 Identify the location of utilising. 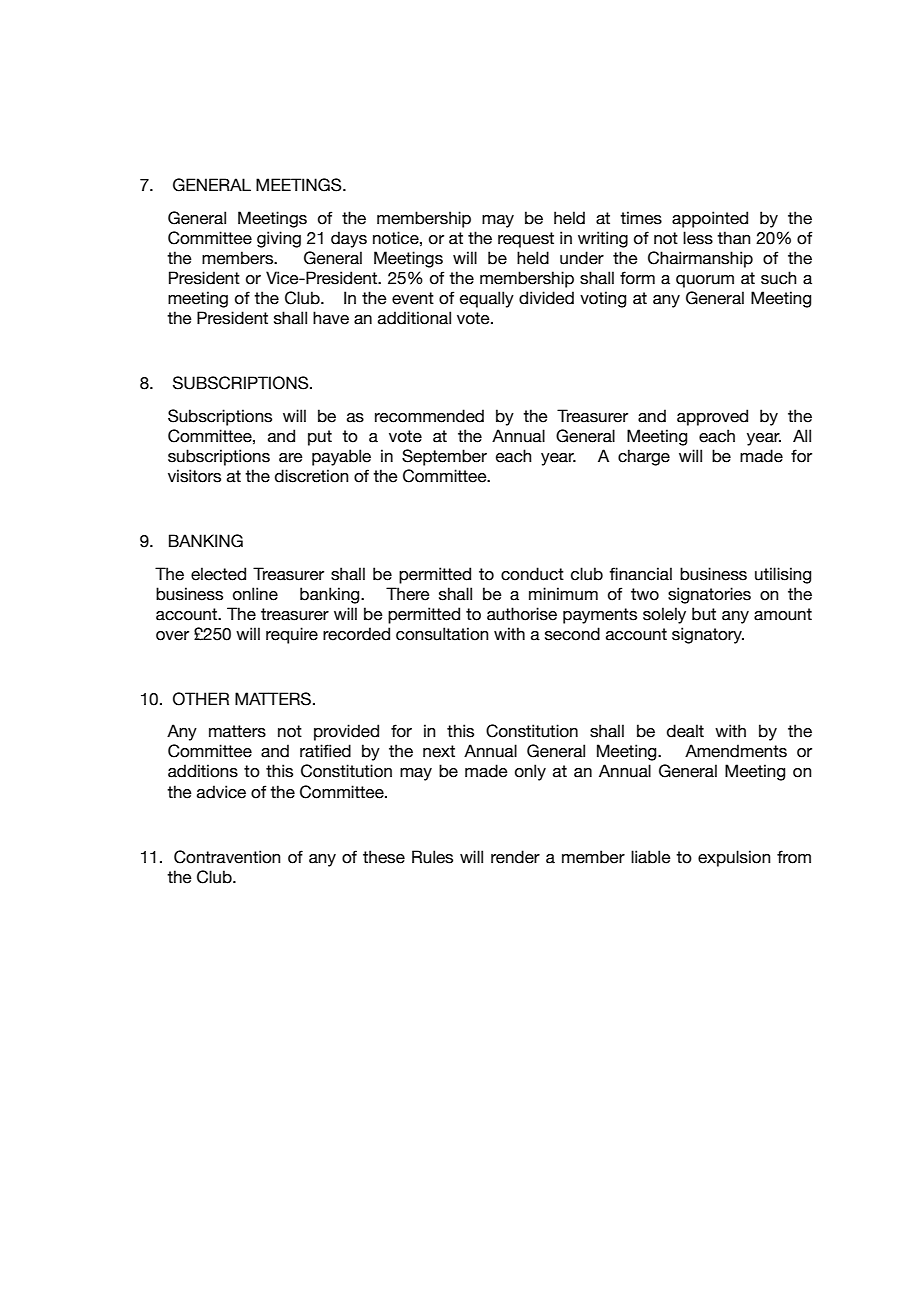
(783, 575).
